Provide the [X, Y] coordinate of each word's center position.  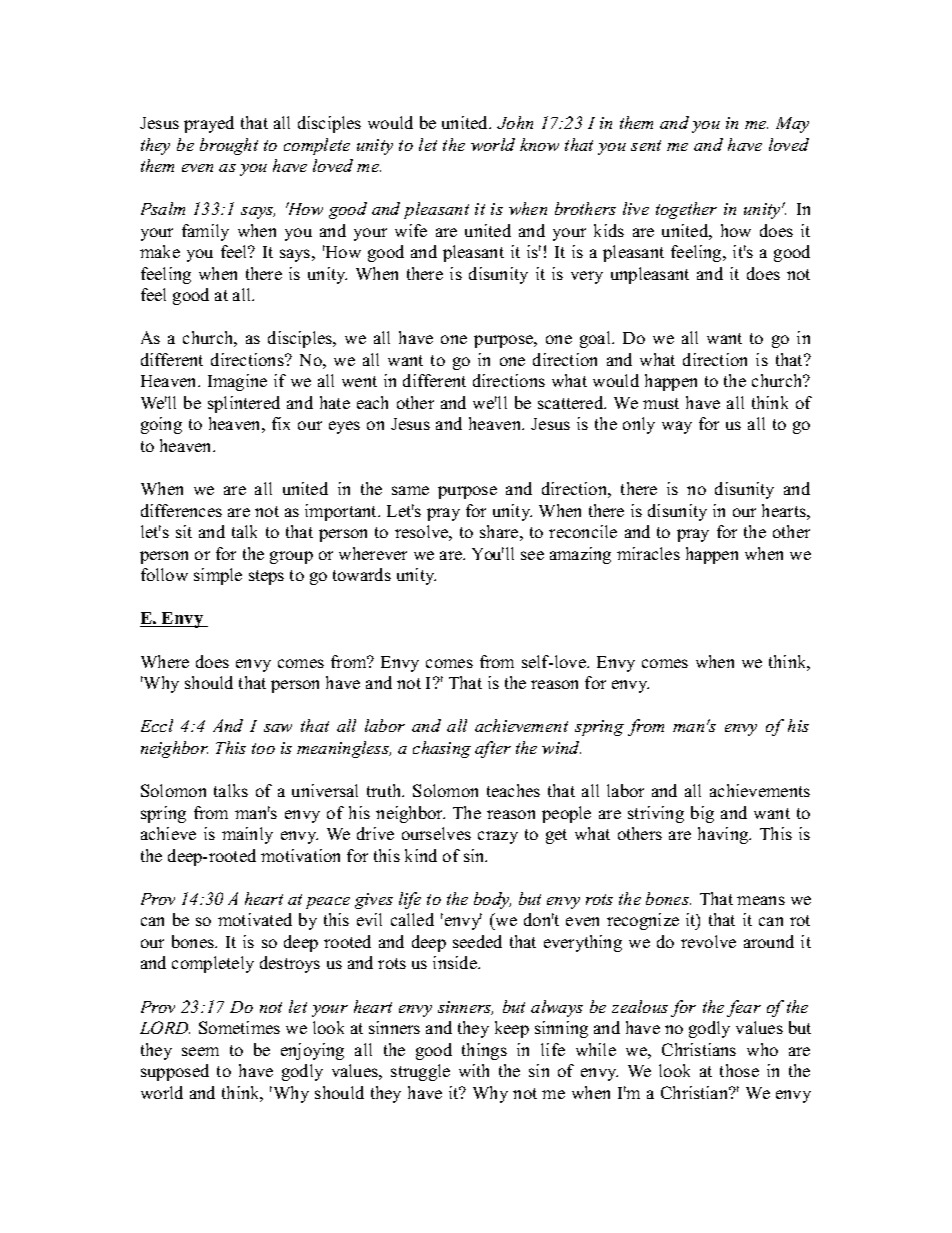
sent [646, 145]
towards [362, 574]
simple [218, 576]
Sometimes [239, 1027]
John [515, 122]
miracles [648, 553]
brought [229, 146]
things [484, 1051]
